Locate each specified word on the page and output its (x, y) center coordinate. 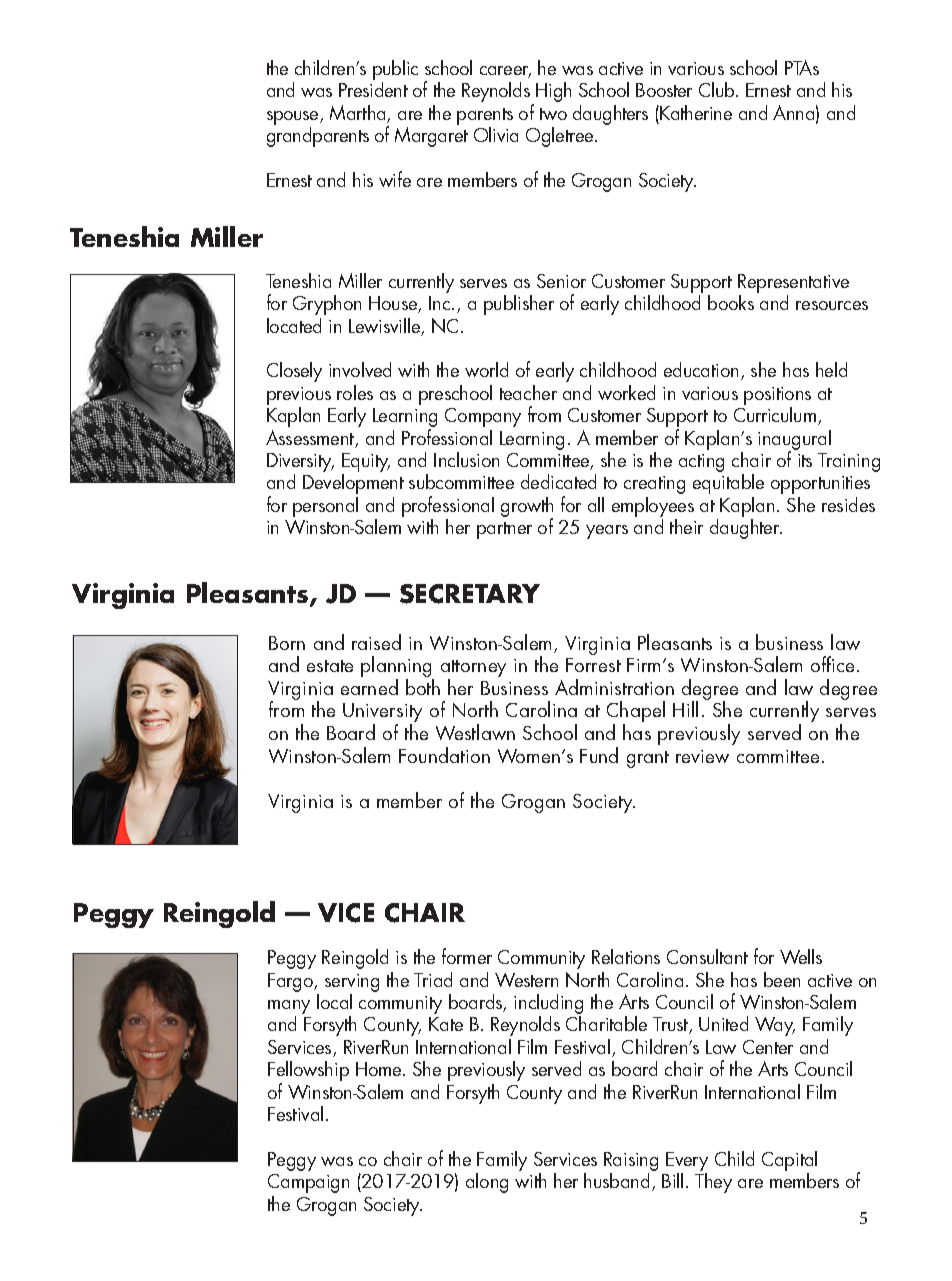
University (382, 714)
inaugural (794, 441)
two (553, 114)
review (702, 756)
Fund (599, 755)
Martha (359, 114)
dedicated (558, 481)
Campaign (308, 1183)
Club (718, 89)
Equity (366, 464)
